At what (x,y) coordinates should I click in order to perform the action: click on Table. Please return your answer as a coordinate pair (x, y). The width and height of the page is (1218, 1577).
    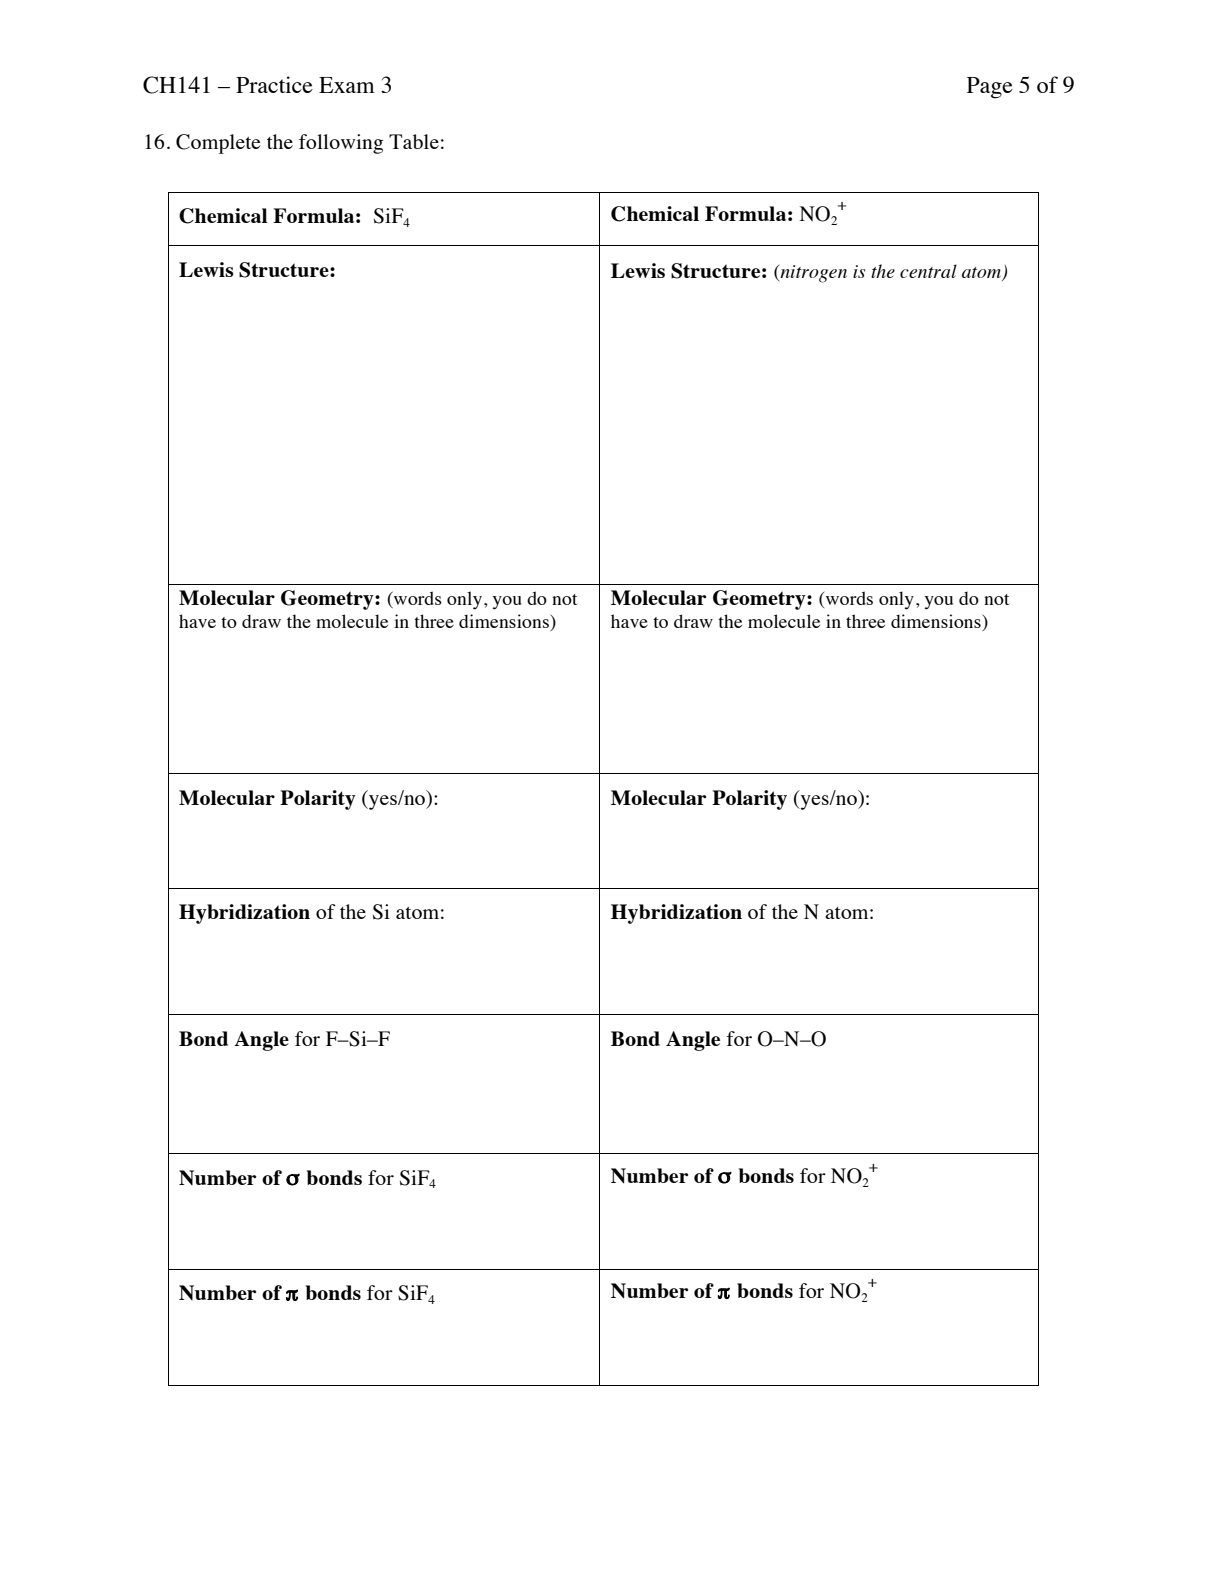
    Looking at the image, I should click on (414, 141).
